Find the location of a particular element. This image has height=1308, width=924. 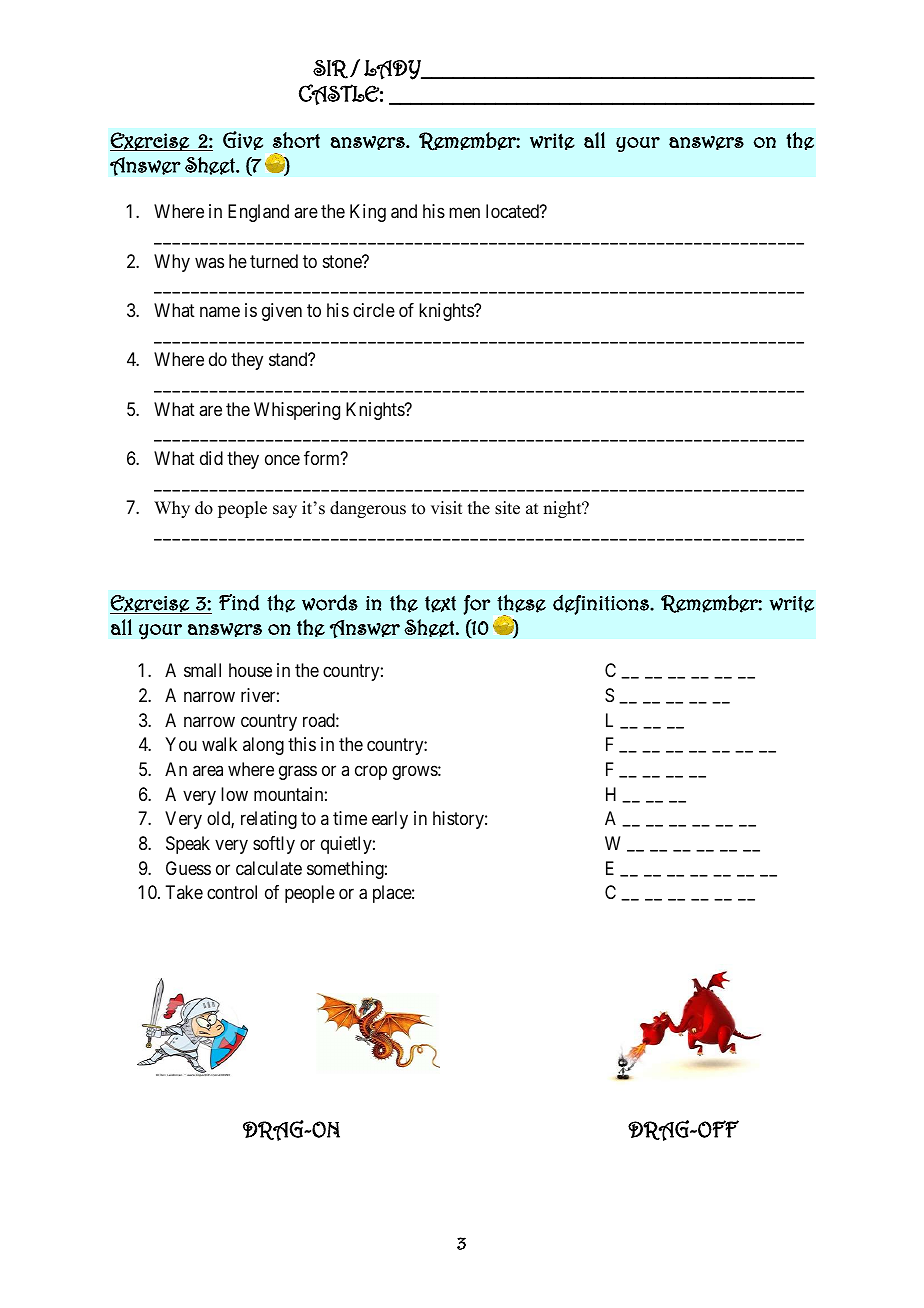

men is located at coordinates (464, 213).
